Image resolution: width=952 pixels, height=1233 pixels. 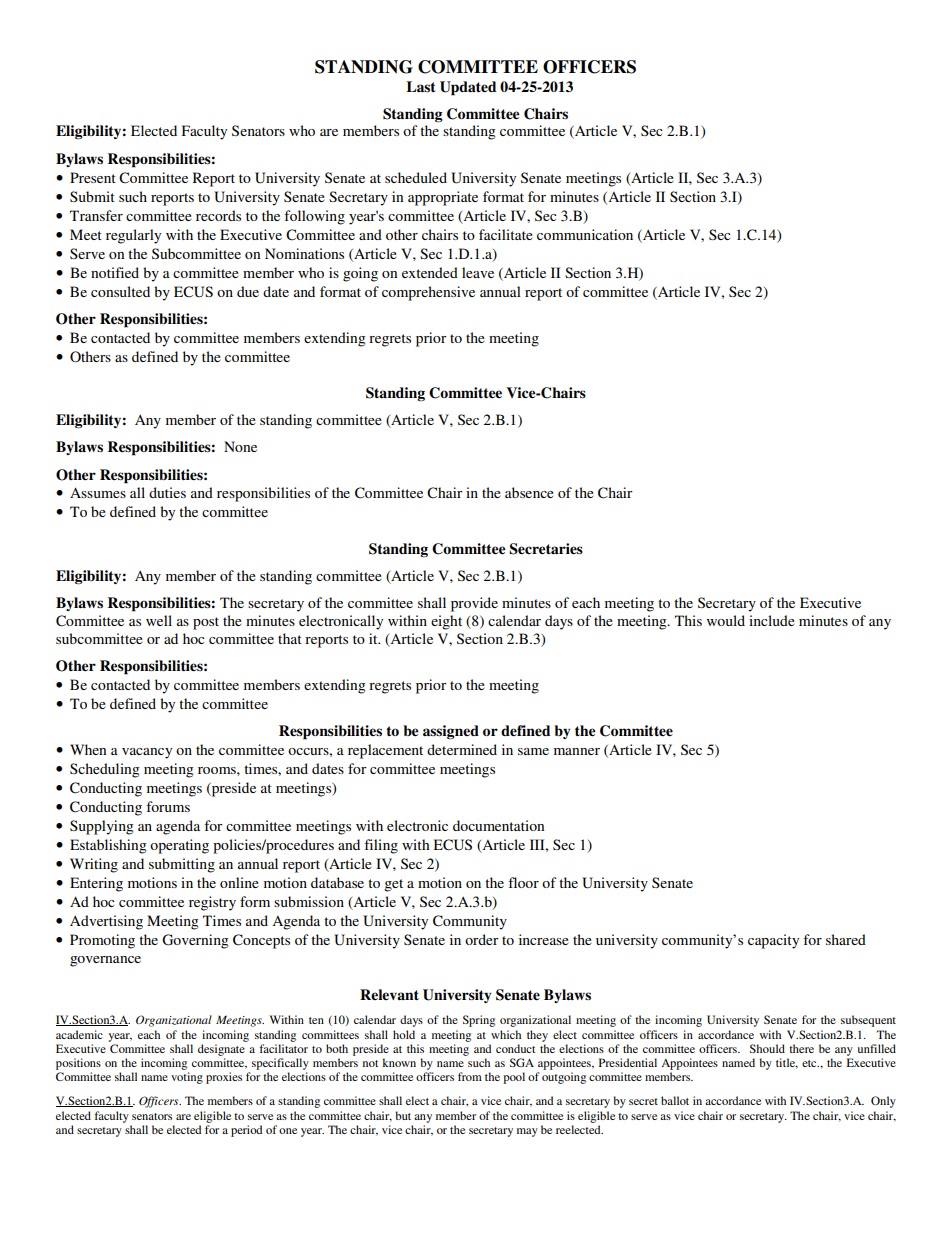 What do you see at coordinates (93, 177) in the screenshot?
I see `Present` at bounding box center [93, 177].
